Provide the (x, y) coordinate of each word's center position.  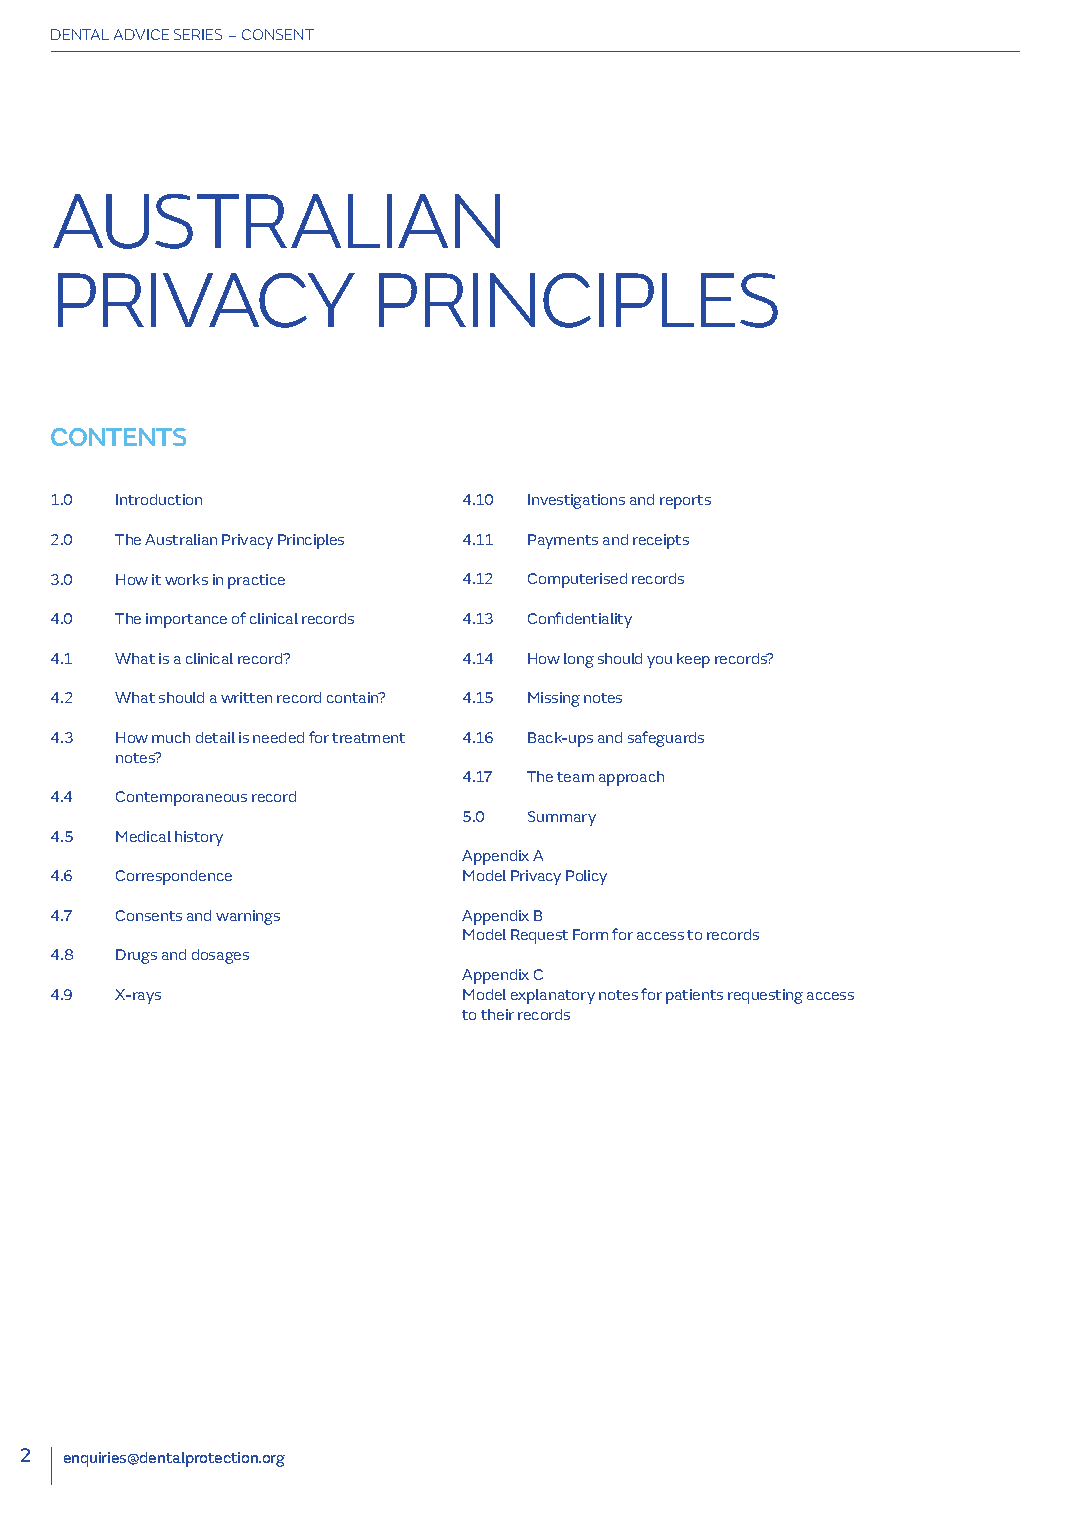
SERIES (198, 34)
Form (590, 934)
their (497, 1014)
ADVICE (141, 34)
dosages (220, 956)
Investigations (576, 501)
